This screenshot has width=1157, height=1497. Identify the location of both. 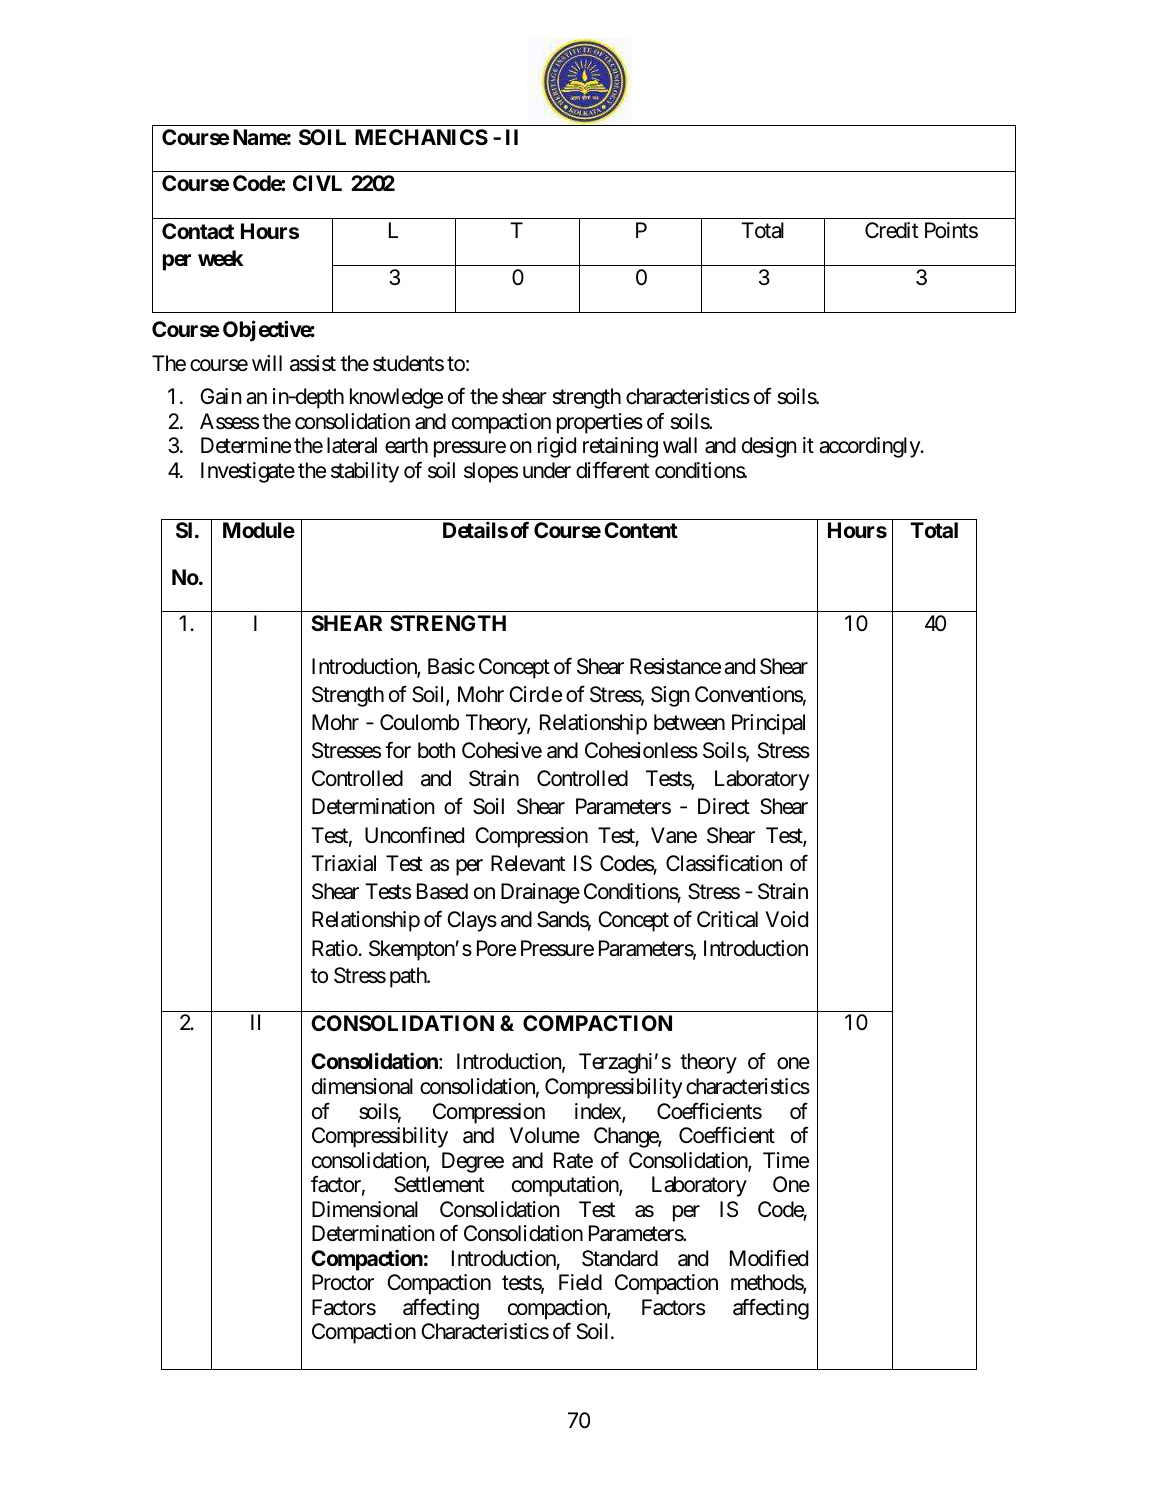
(436, 750).
